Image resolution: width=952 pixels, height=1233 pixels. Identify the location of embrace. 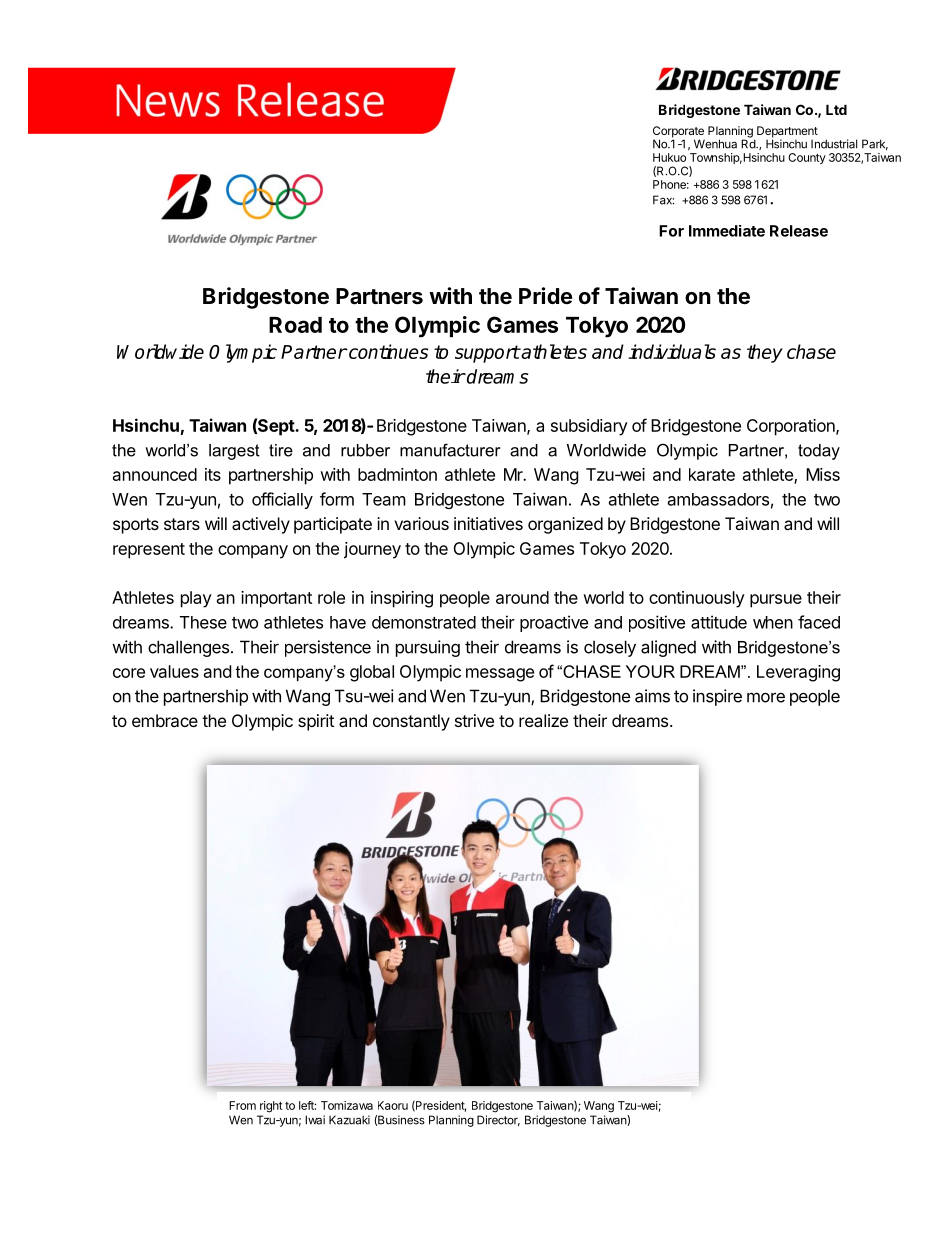
(165, 720).
